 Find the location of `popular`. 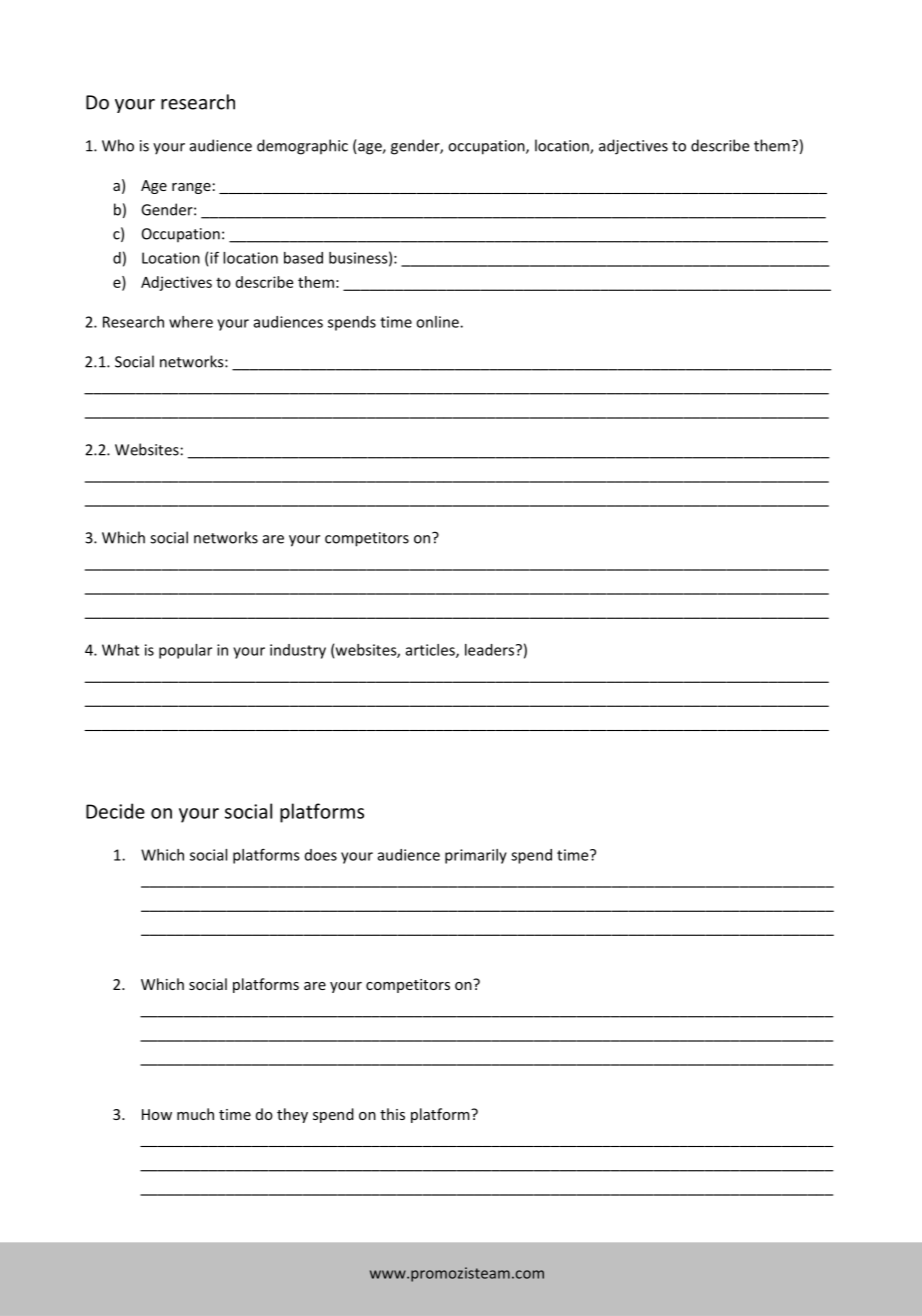

popular is located at coordinates (185, 651).
